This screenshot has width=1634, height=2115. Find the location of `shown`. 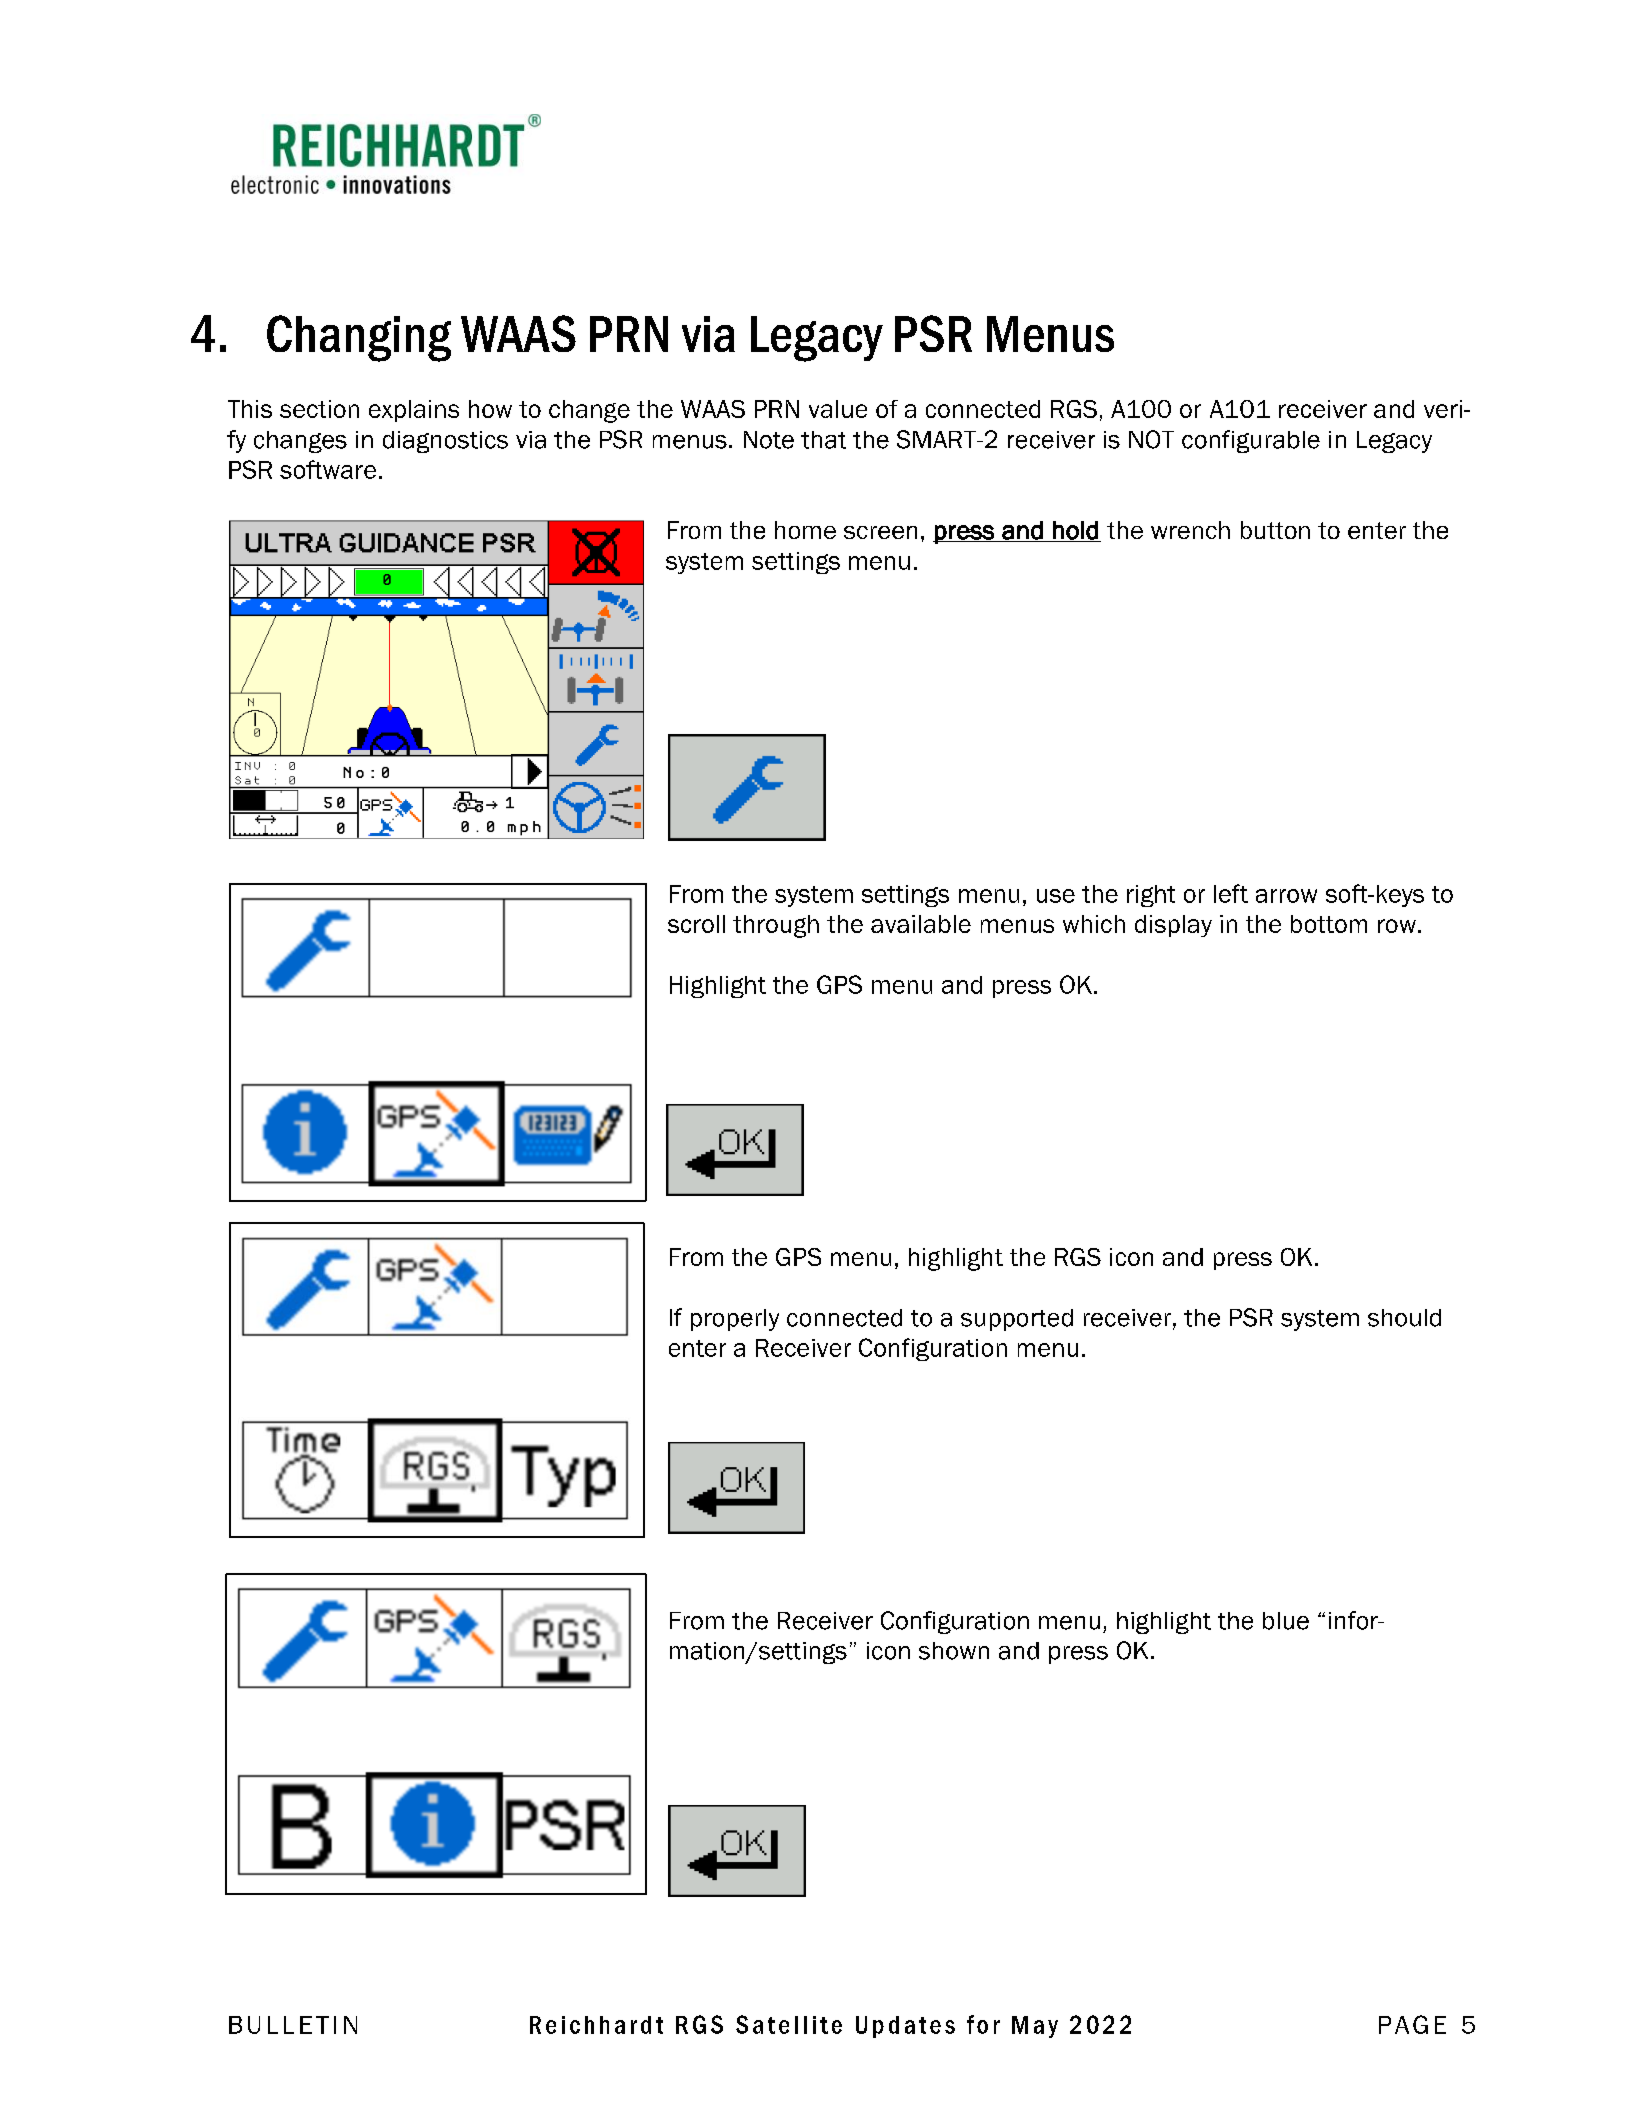

shown is located at coordinates (954, 1651).
